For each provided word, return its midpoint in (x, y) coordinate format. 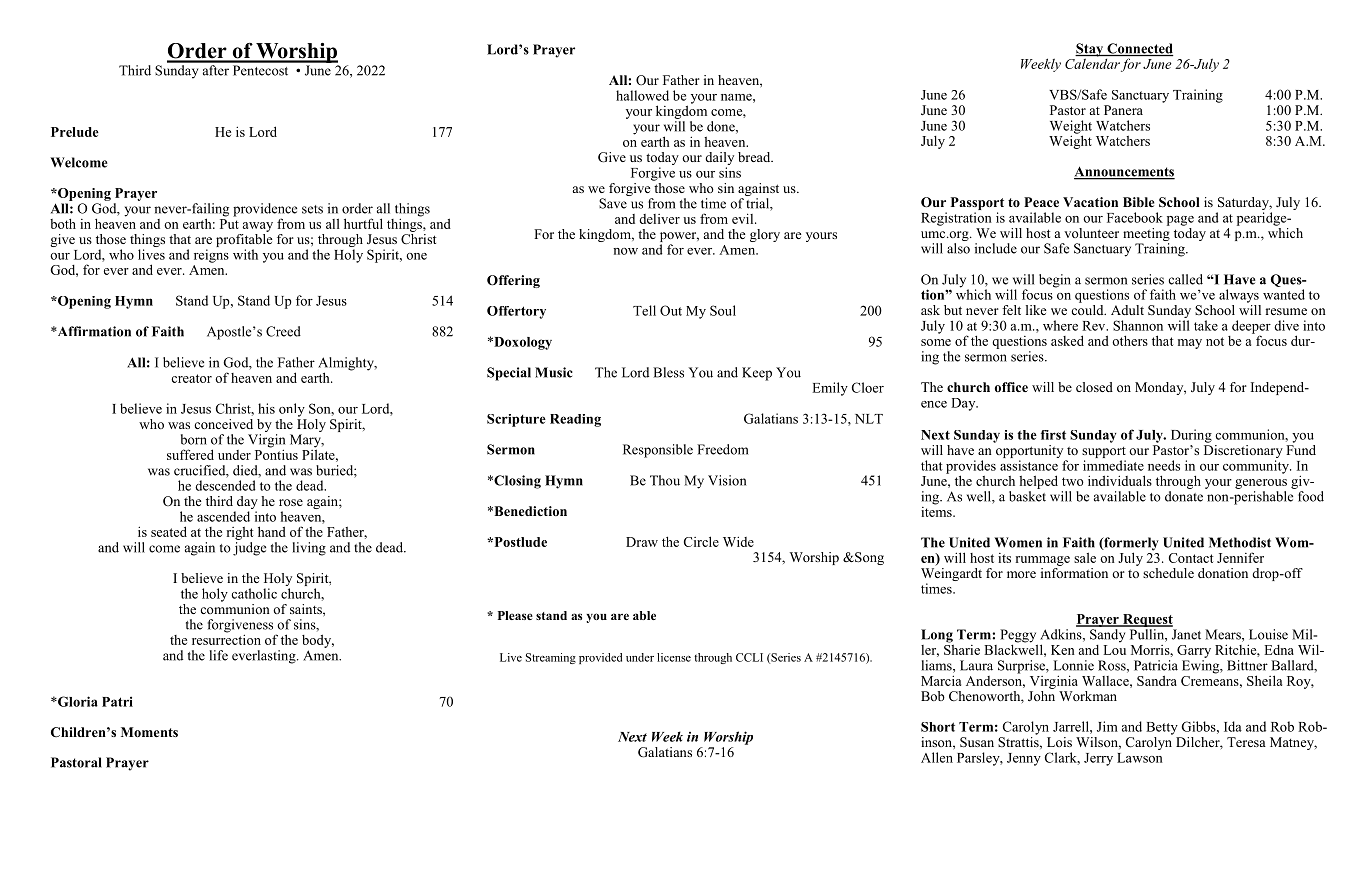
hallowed (642, 95)
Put (229, 222)
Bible (1139, 202)
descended (225, 485)
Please (515, 615)
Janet (1186, 634)
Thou (665, 480)
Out (671, 310)
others (1130, 340)
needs (1164, 465)
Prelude (75, 132)
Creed (283, 331)
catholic (254, 593)
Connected (1139, 49)
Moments (149, 732)
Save (613, 203)
